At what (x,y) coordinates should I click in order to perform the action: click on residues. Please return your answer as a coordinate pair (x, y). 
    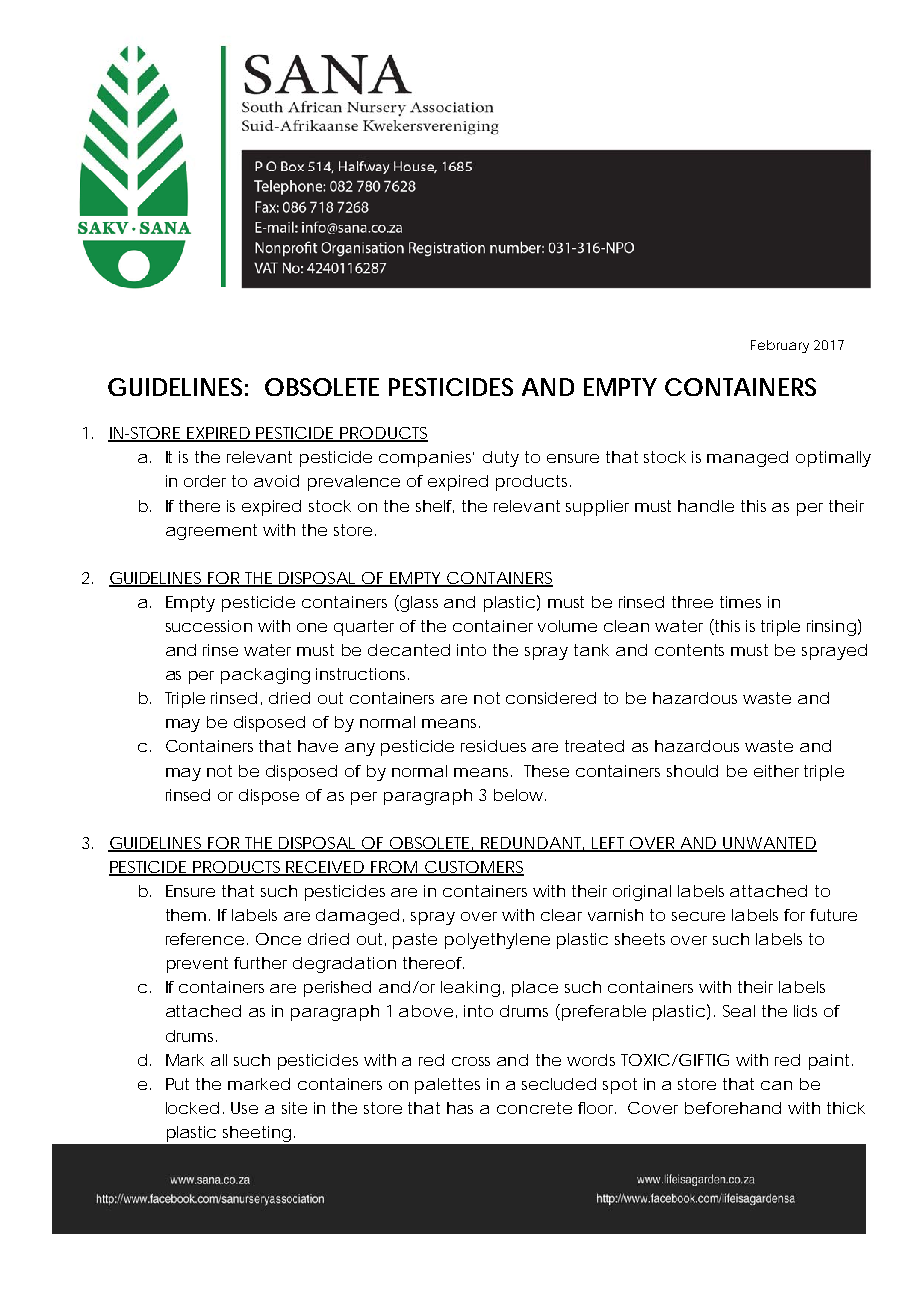
    Looking at the image, I should click on (493, 746).
